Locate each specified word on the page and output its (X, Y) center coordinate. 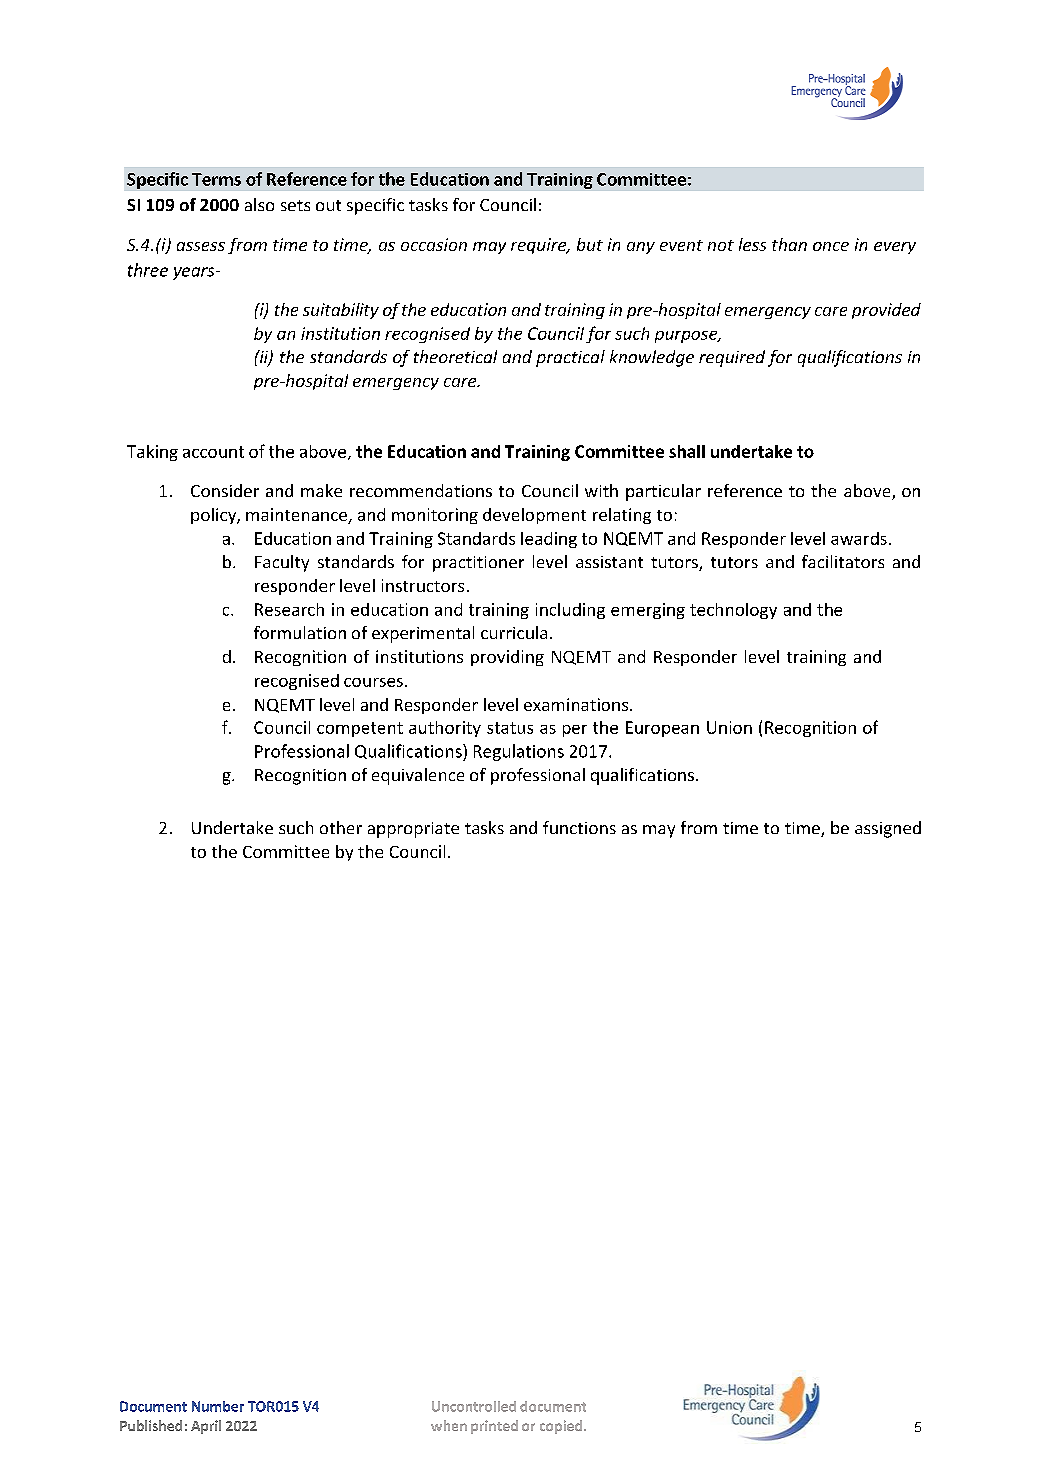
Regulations (519, 752)
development (534, 516)
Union (729, 727)
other (341, 827)
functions (579, 827)
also (259, 204)
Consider (225, 490)
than (789, 244)
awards (859, 538)
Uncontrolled (474, 1406)
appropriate (413, 830)
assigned (888, 829)
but (590, 244)
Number (218, 1406)
